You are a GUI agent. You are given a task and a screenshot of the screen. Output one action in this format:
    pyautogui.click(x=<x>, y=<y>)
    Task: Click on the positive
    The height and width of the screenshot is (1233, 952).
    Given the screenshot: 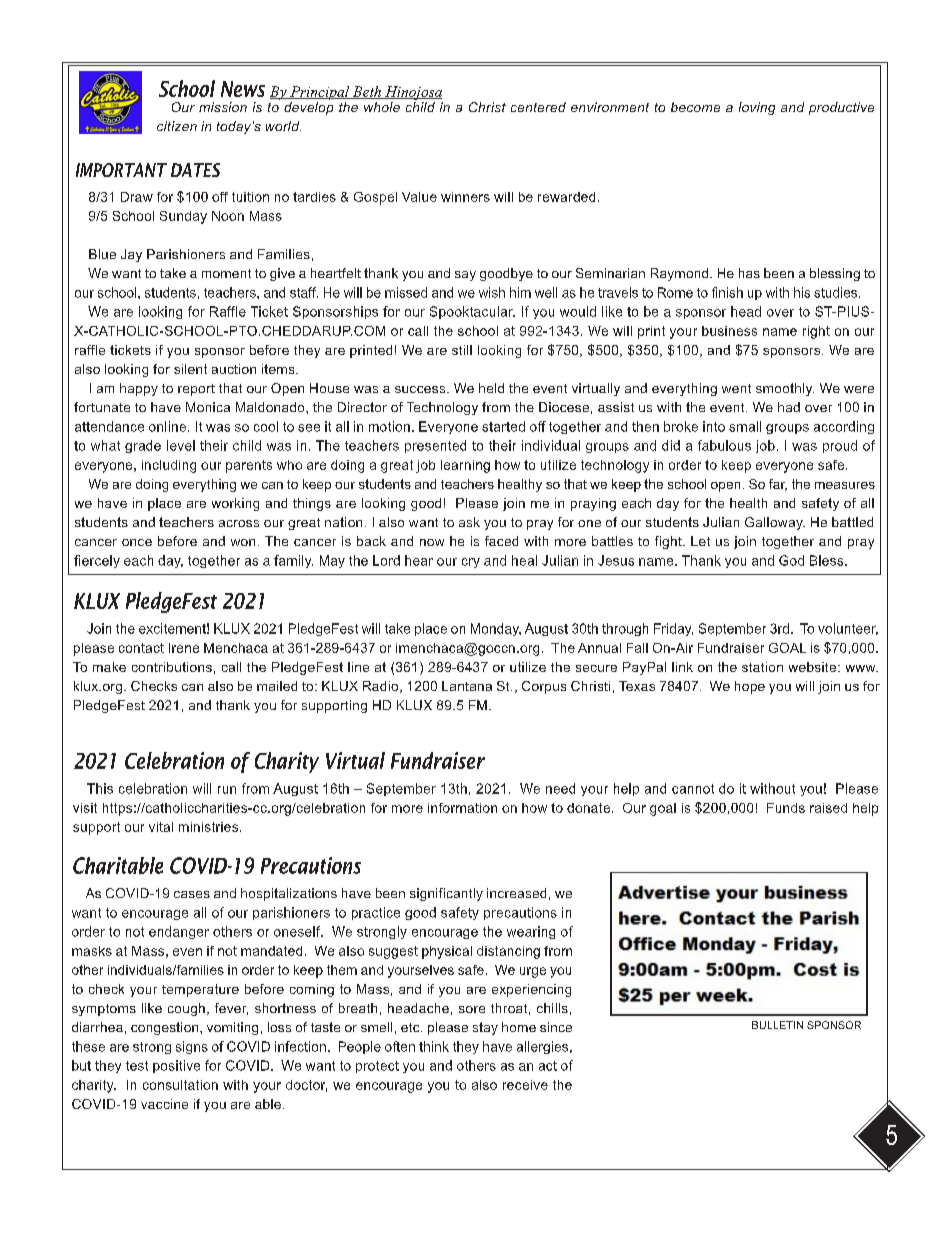 What is the action you would take?
    pyautogui.click(x=176, y=1066)
